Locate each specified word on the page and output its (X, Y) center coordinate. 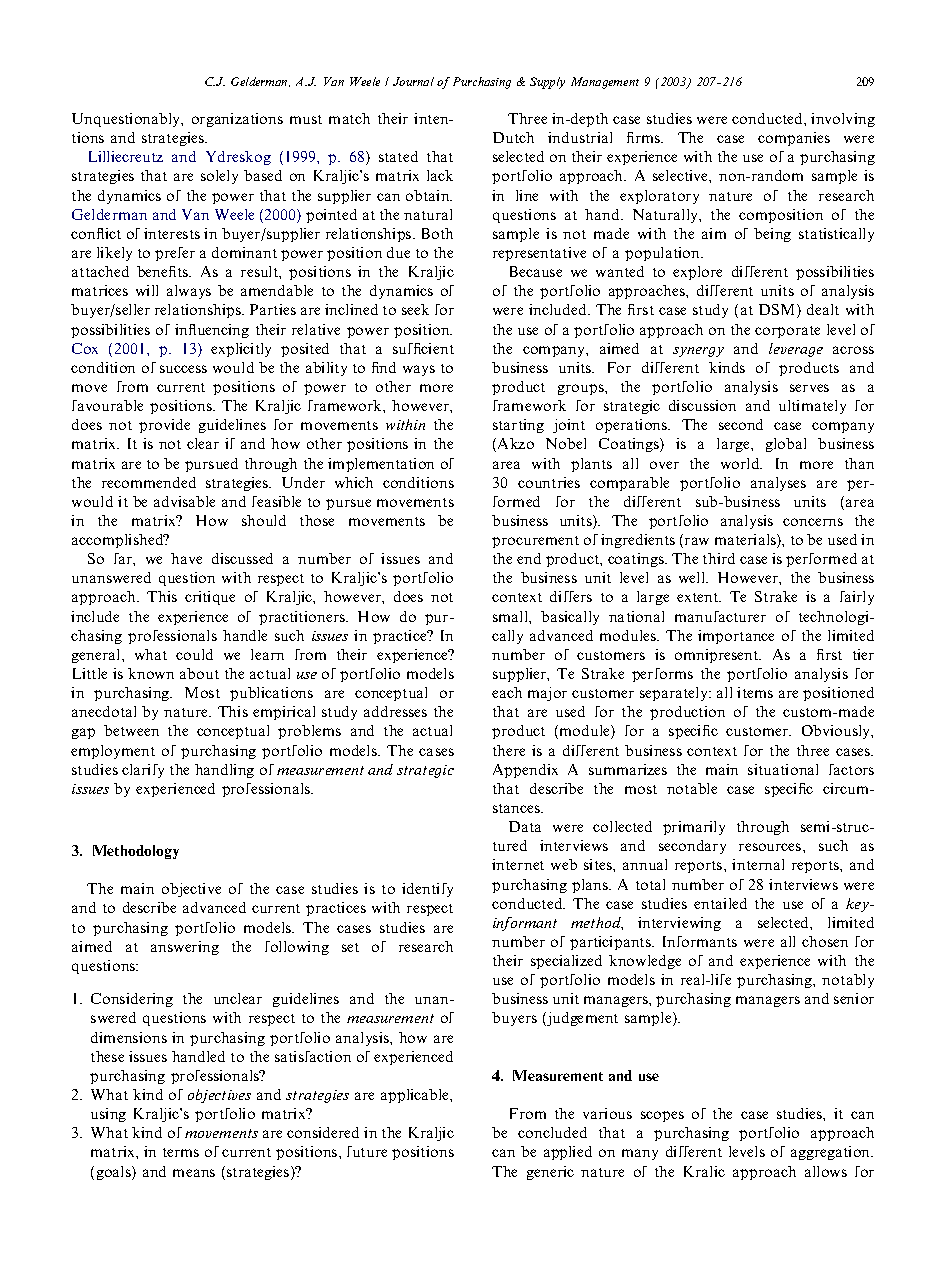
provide (164, 426)
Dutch (513, 137)
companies (794, 139)
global (786, 445)
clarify (143, 771)
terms (181, 1152)
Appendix (525, 771)
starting (518, 426)
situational (783, 769)
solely (219, 177)
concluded (552, 1132)
